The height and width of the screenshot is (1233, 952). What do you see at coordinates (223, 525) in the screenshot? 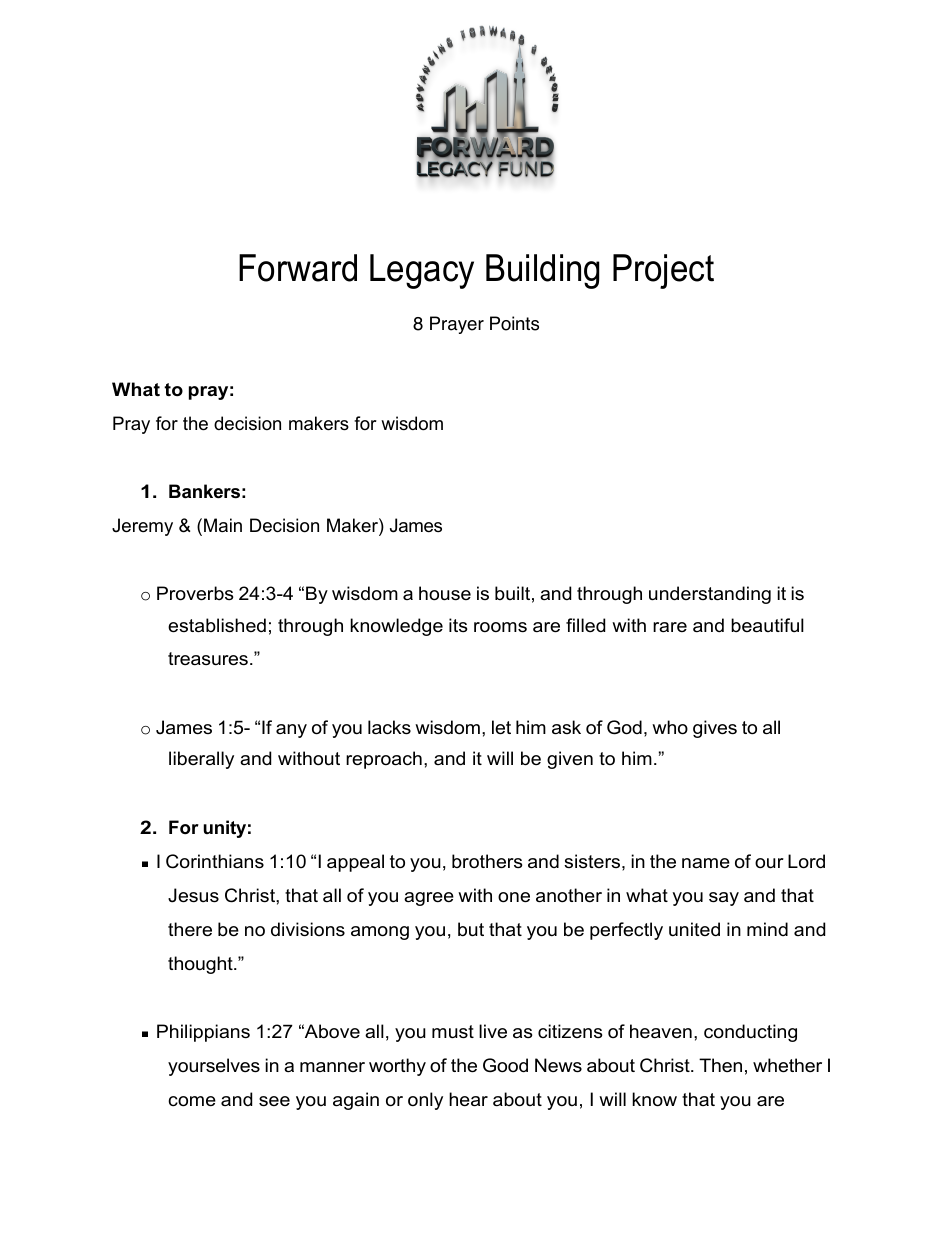
I see `Main` at bounding box center [223, 525].
